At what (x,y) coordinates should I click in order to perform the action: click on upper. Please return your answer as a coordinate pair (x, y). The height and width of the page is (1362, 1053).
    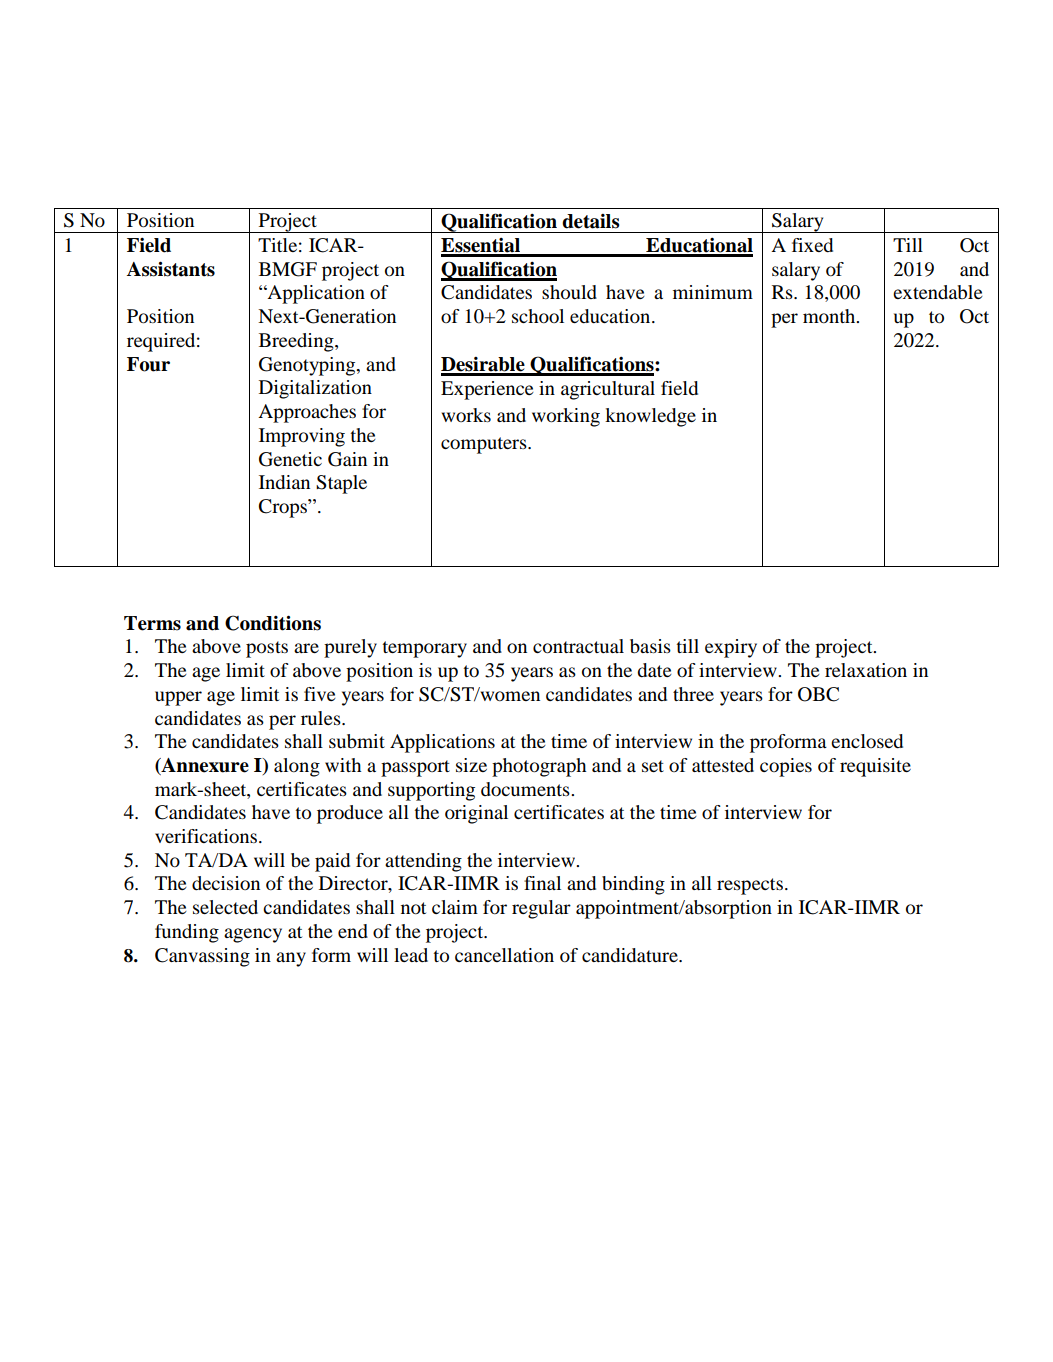
    Looking at the image, I should click on (178, 698).
